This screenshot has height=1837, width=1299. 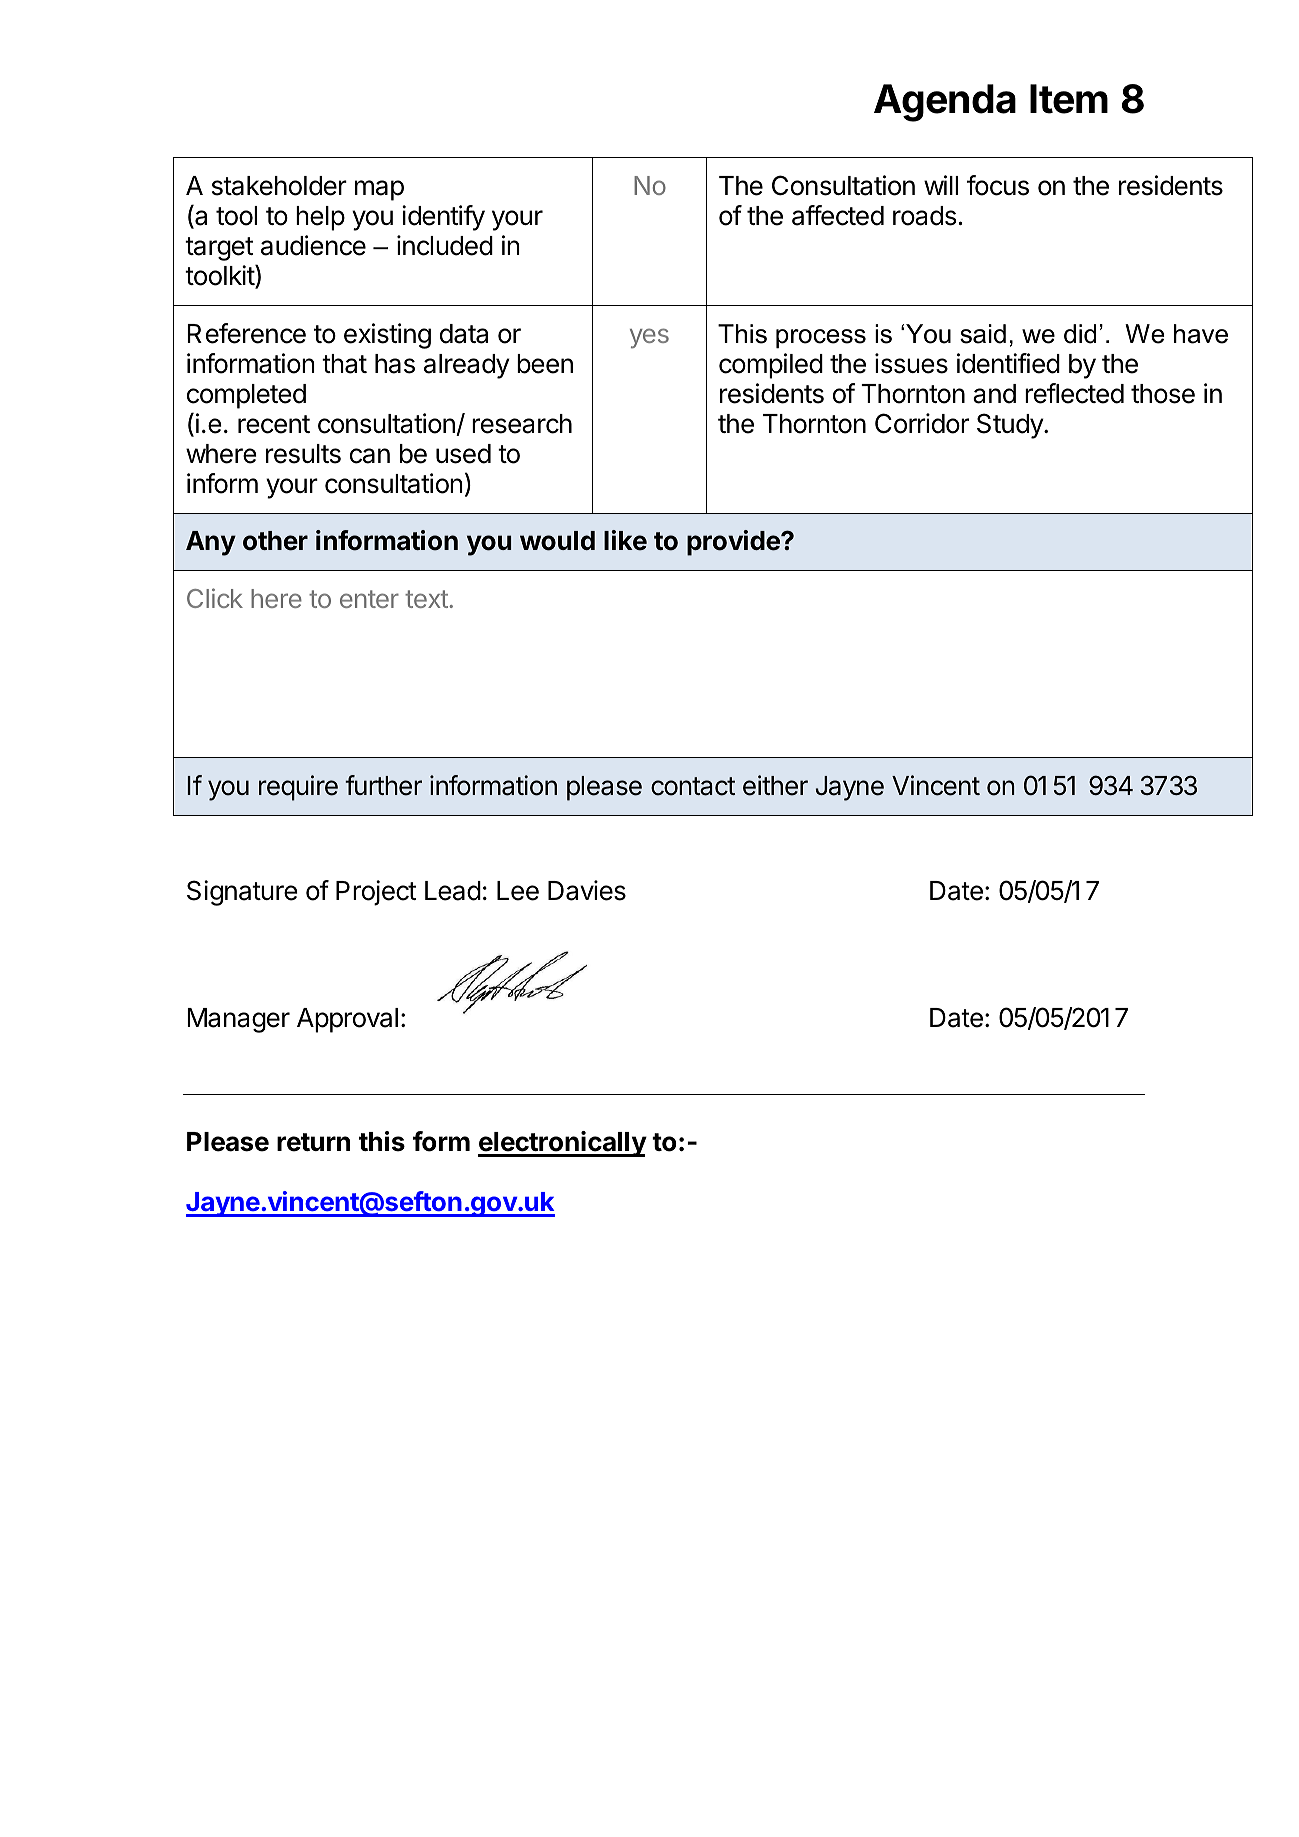 I want to click on affected, so click(x=838, y=215).
